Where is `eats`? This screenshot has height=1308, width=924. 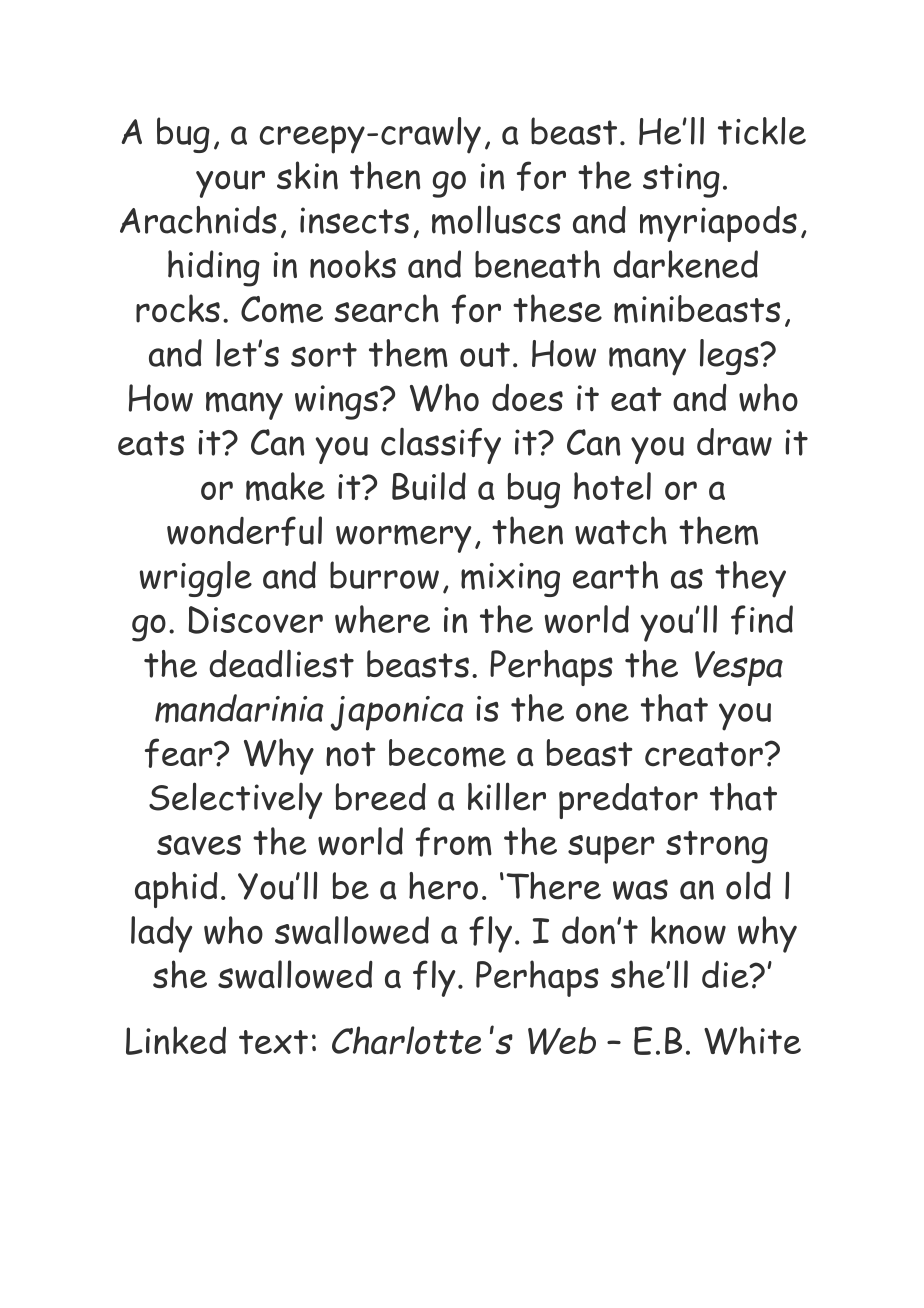
eats is located at coordinates (151, 443).
